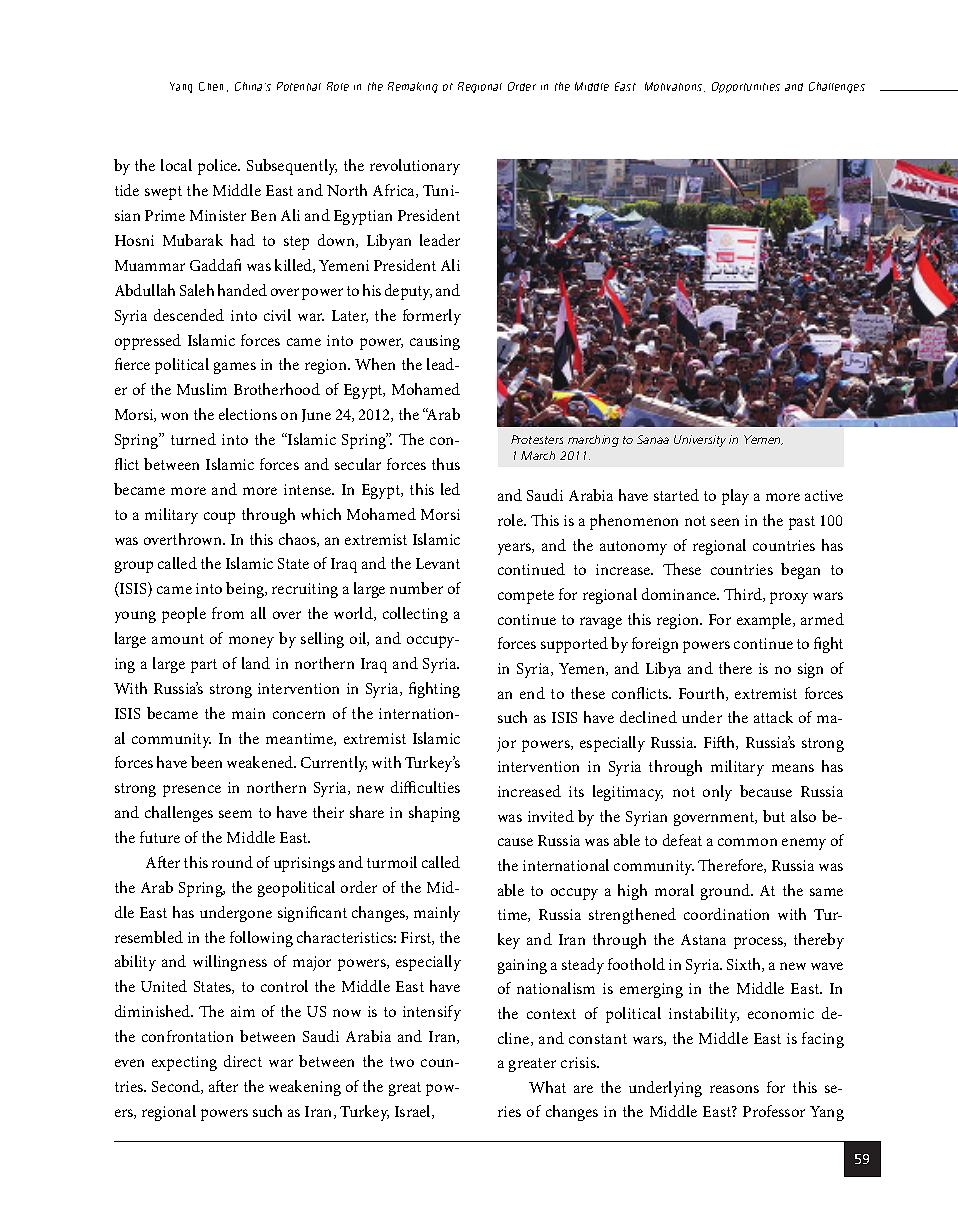 This page has height=1232, width=958. I want to click on play, so click(735, 497).
